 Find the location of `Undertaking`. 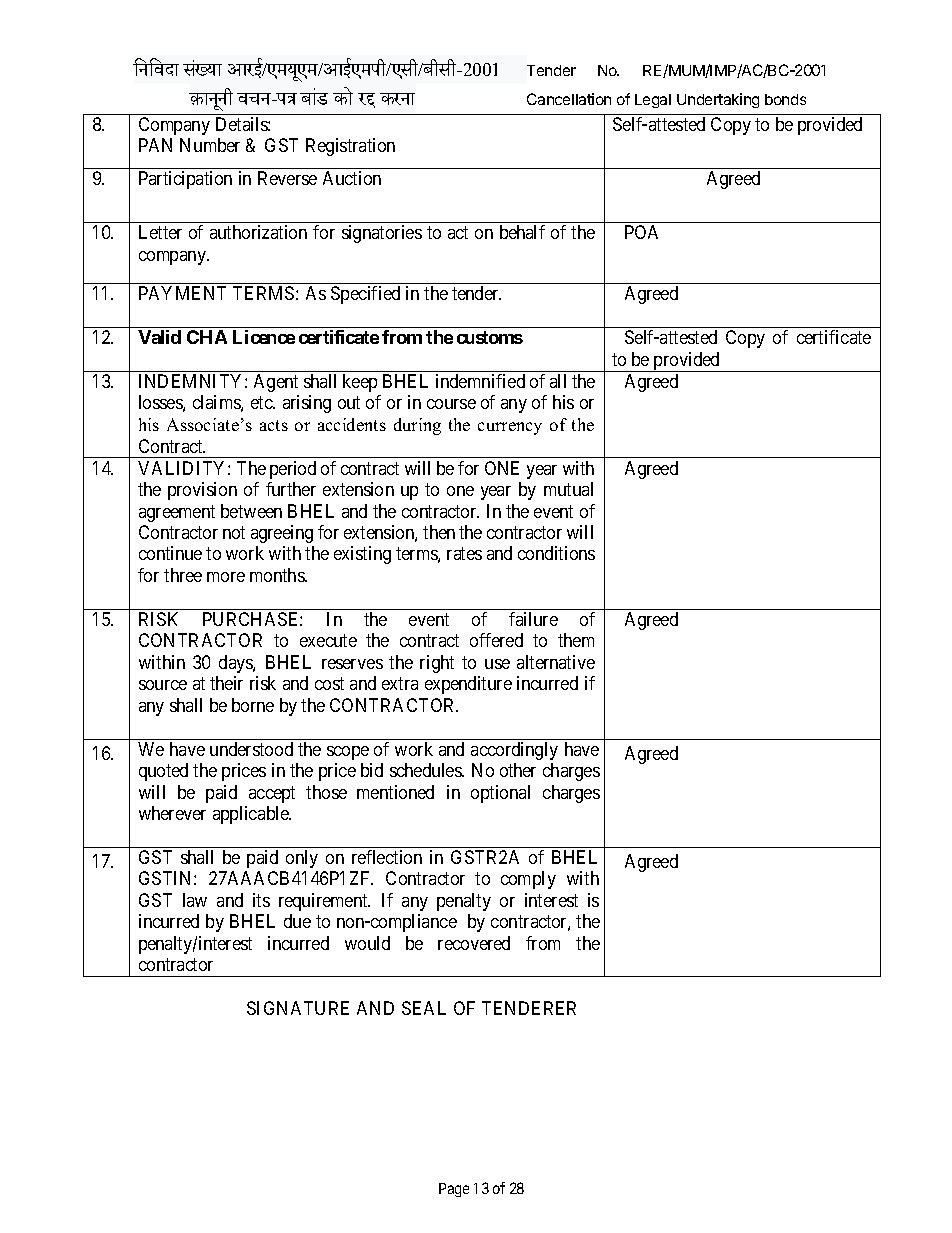

Undertaking is located at coordinates (718, 100).
